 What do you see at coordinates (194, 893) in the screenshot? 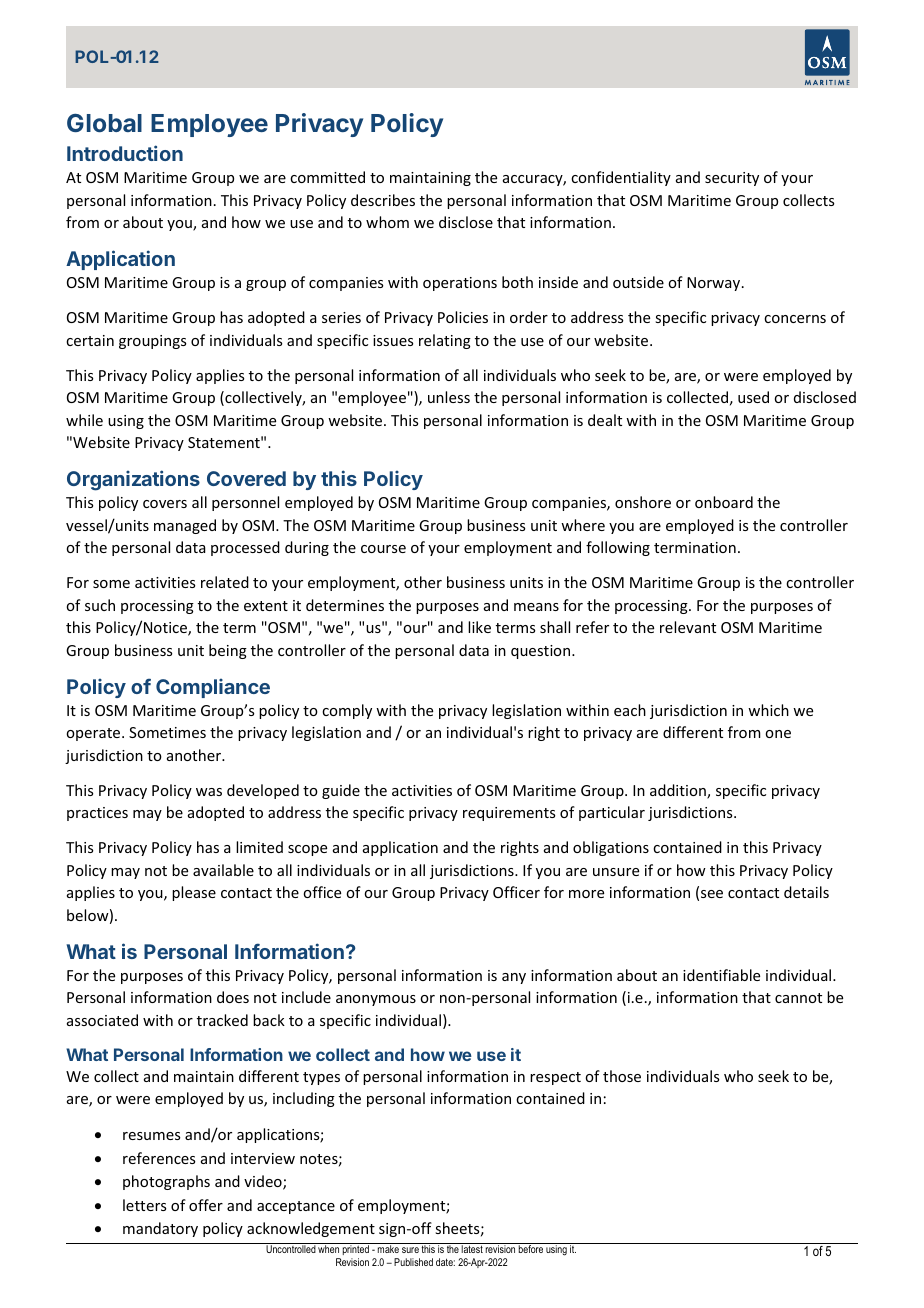
I see `please` at bounding box center [194, 893].
